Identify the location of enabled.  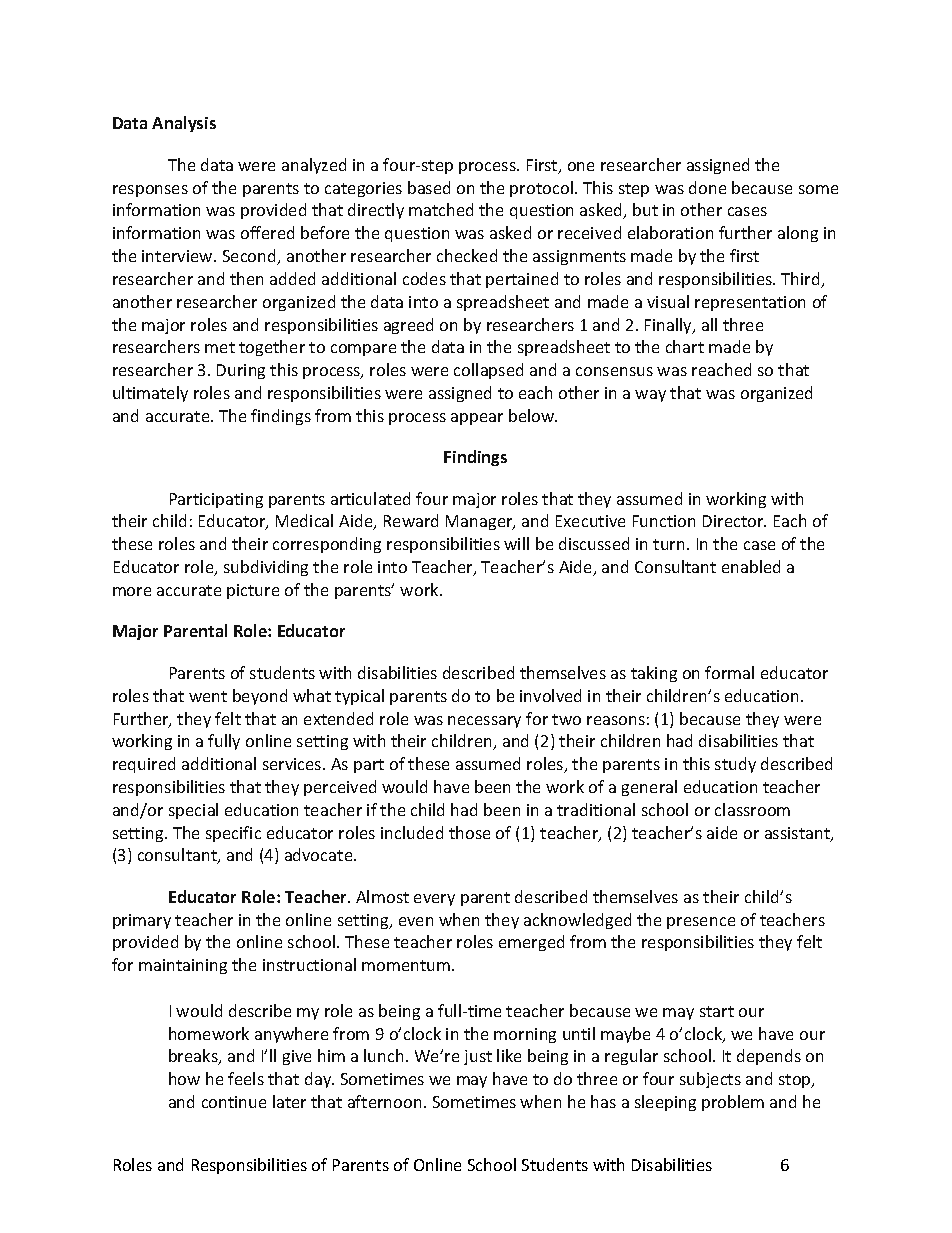
(751, 566).
